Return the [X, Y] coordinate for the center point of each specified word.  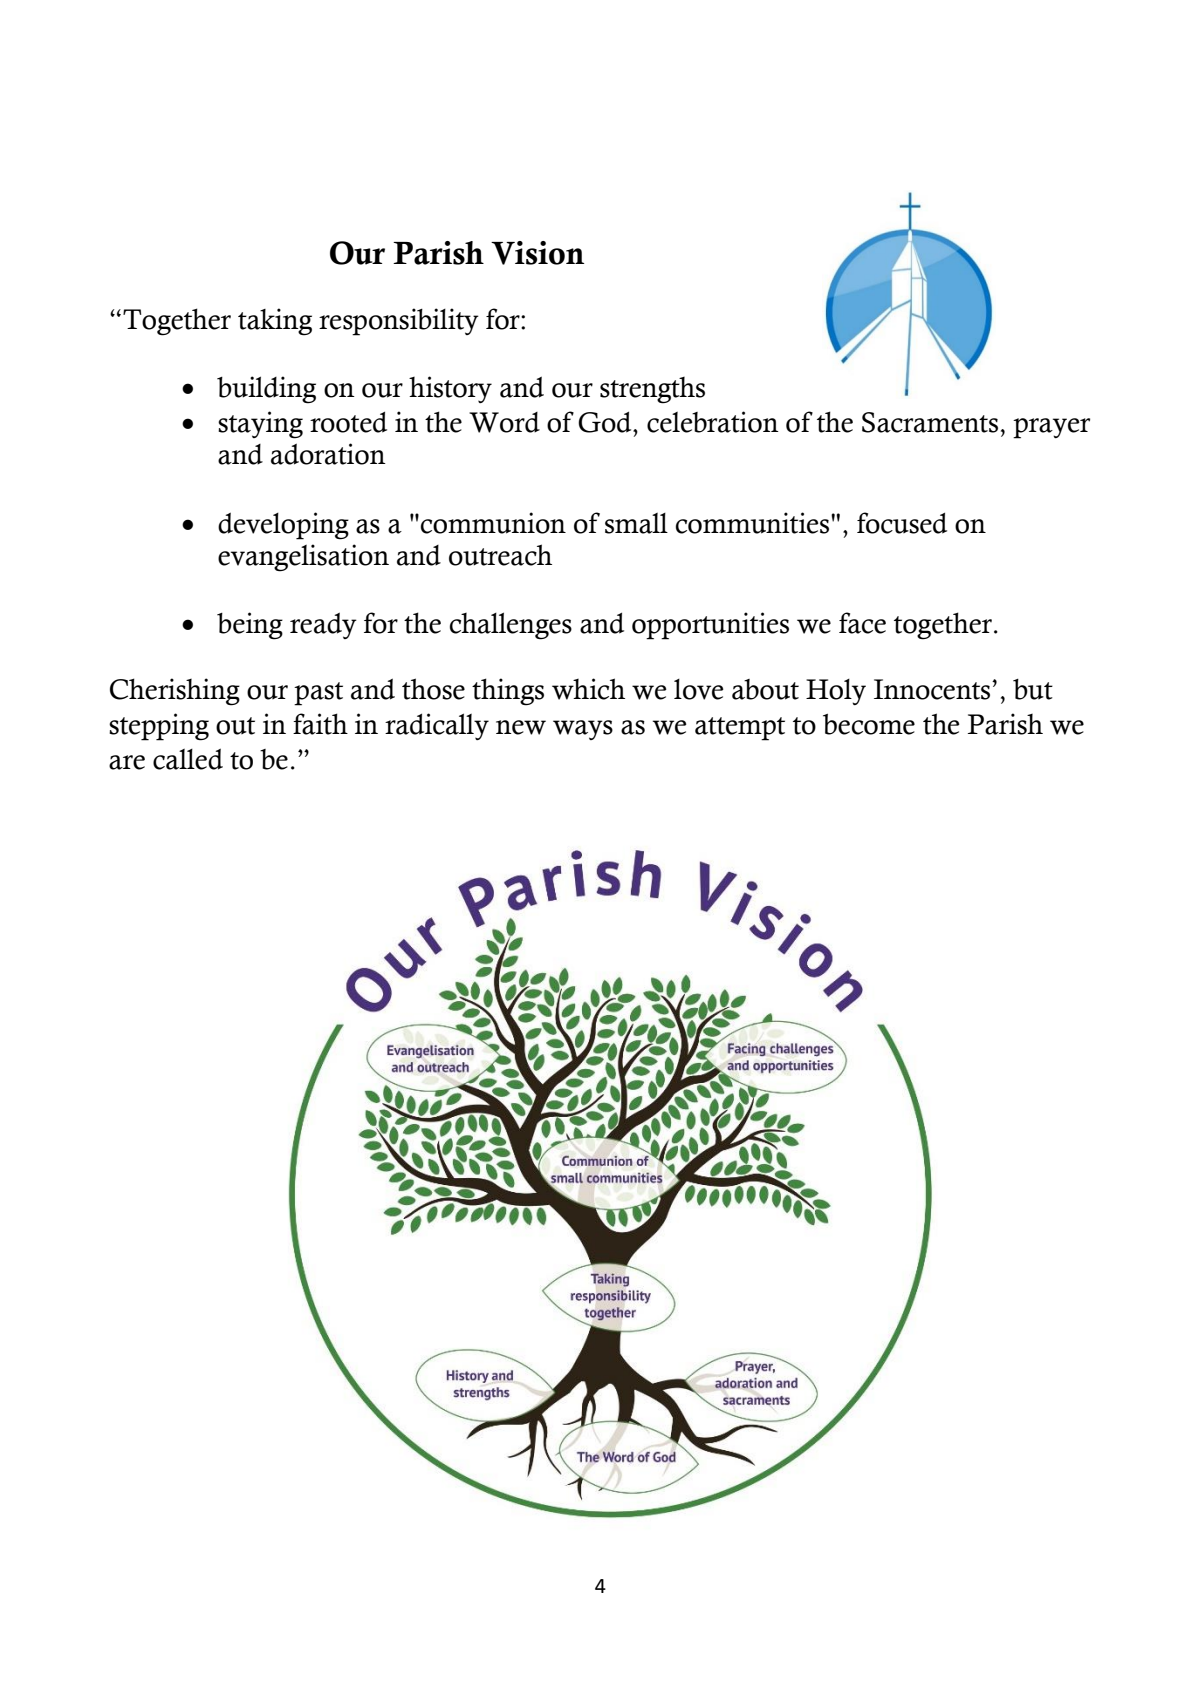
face [862, 623]
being [250, 626]
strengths [652, 390]
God [606, 422]
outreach [500, 555]
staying [260, 425]
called [188, 759]
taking [275, 322]
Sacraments [930, 422]
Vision [537, 253]
